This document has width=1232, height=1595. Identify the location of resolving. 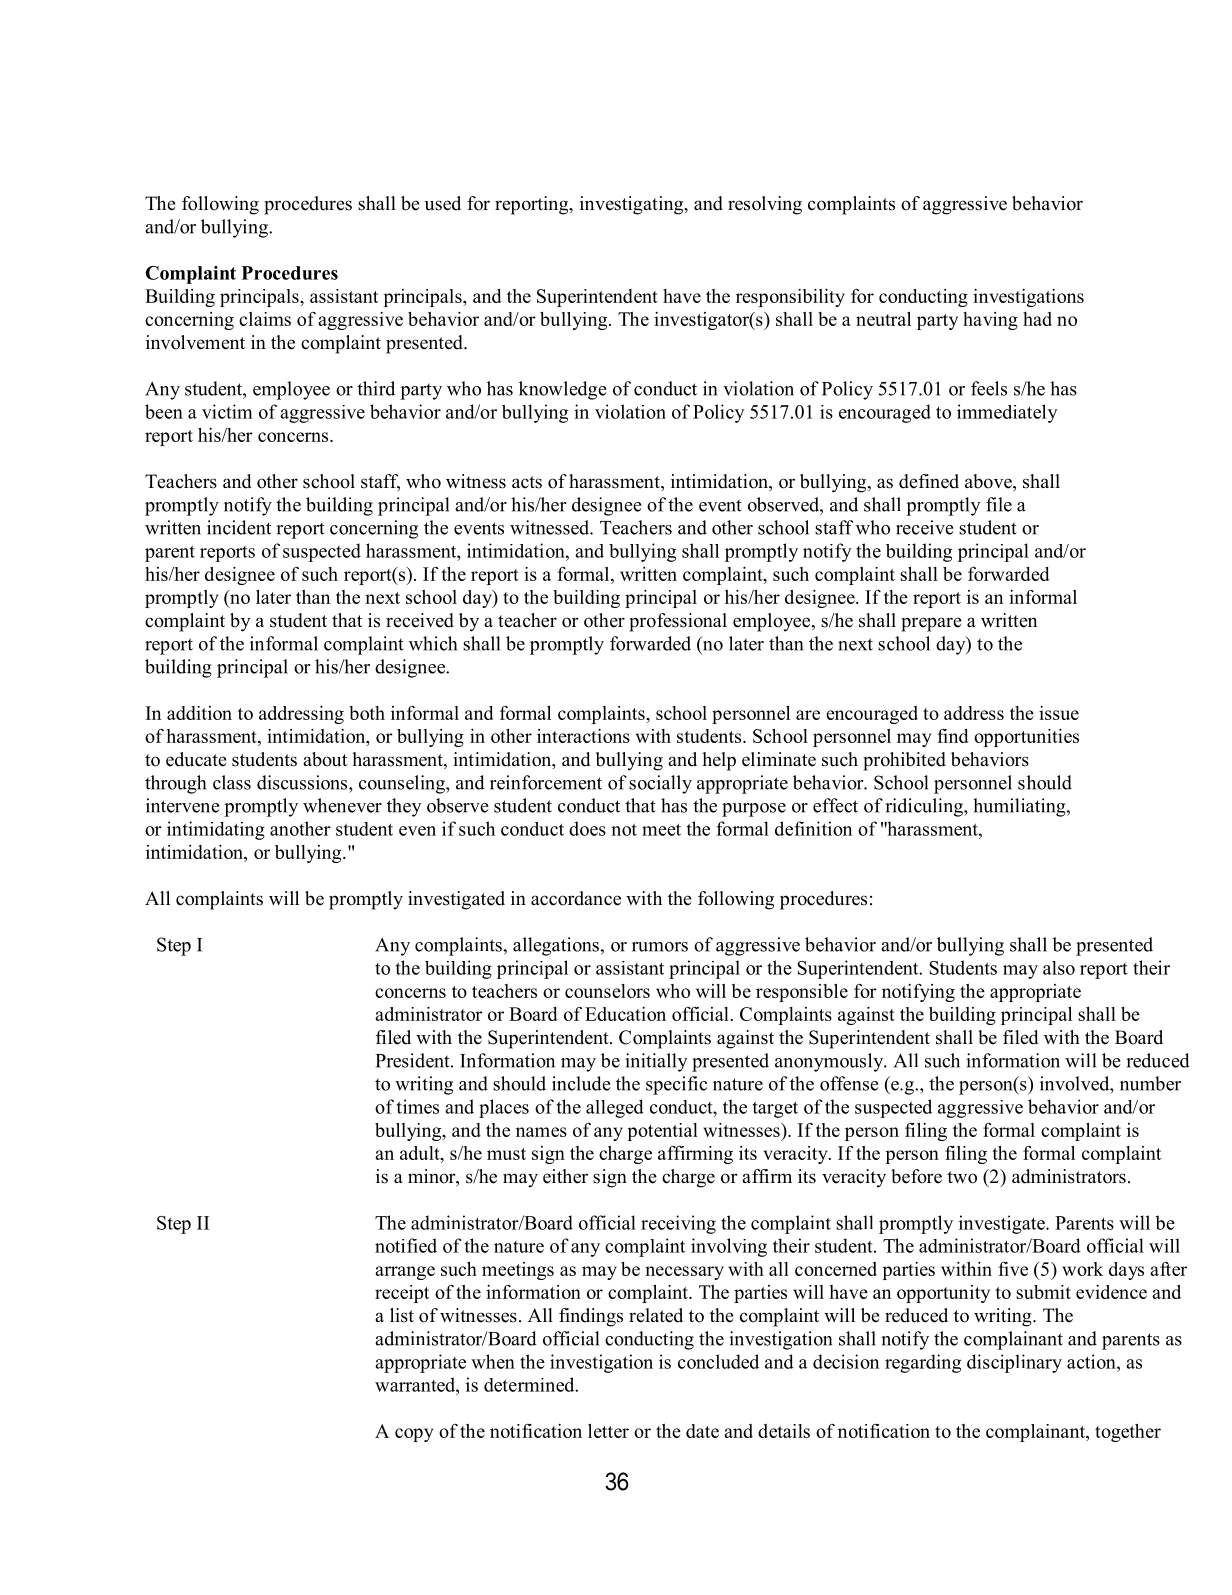
(765, 205).
